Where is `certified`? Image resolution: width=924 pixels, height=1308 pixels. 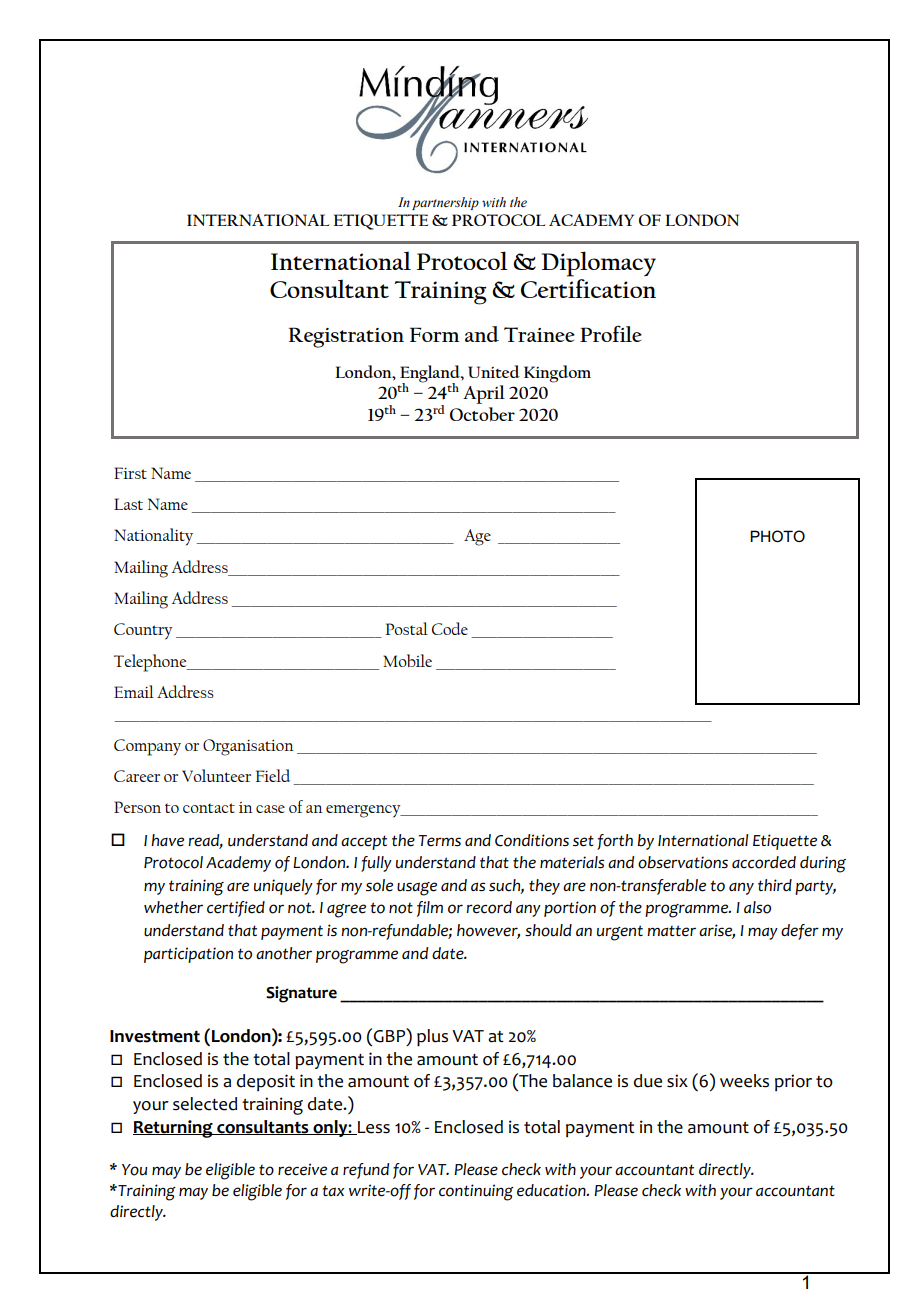
certified is located at coordinates (236, 909).
